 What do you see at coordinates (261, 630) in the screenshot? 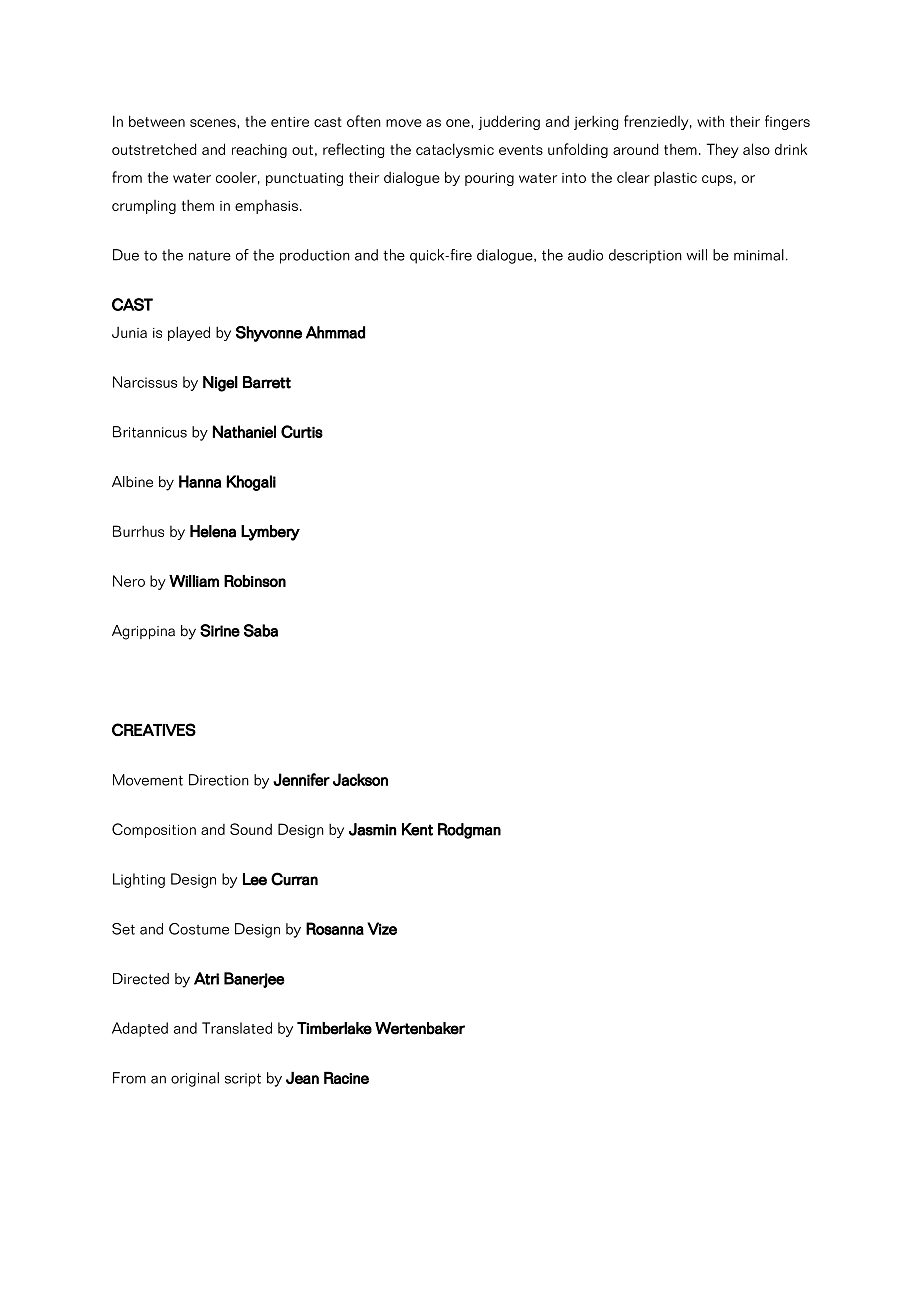
I see `Saba` at bounding box center [261, 630].
